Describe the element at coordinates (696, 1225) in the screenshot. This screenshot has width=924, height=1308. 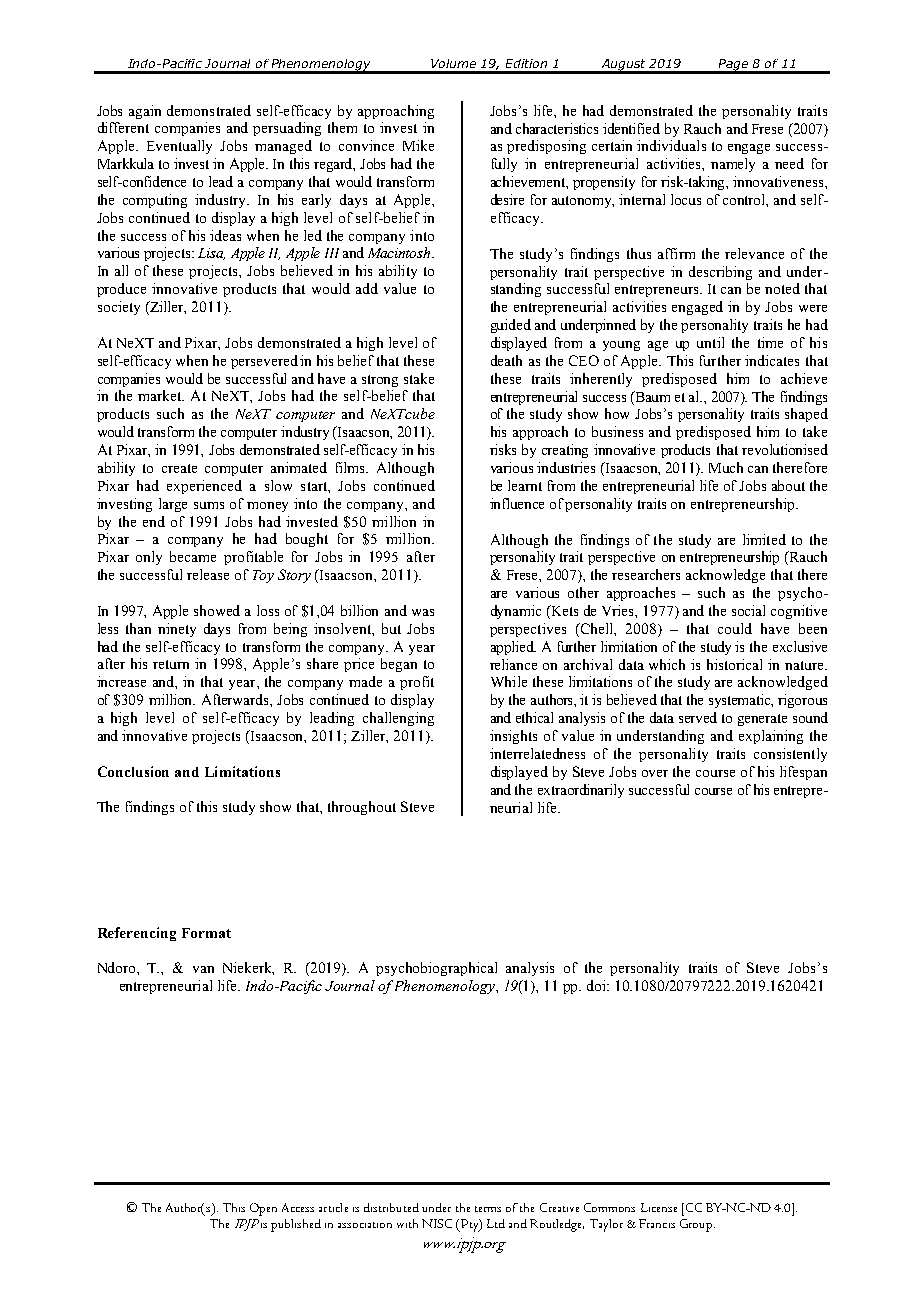
I see `Group` at that location.
